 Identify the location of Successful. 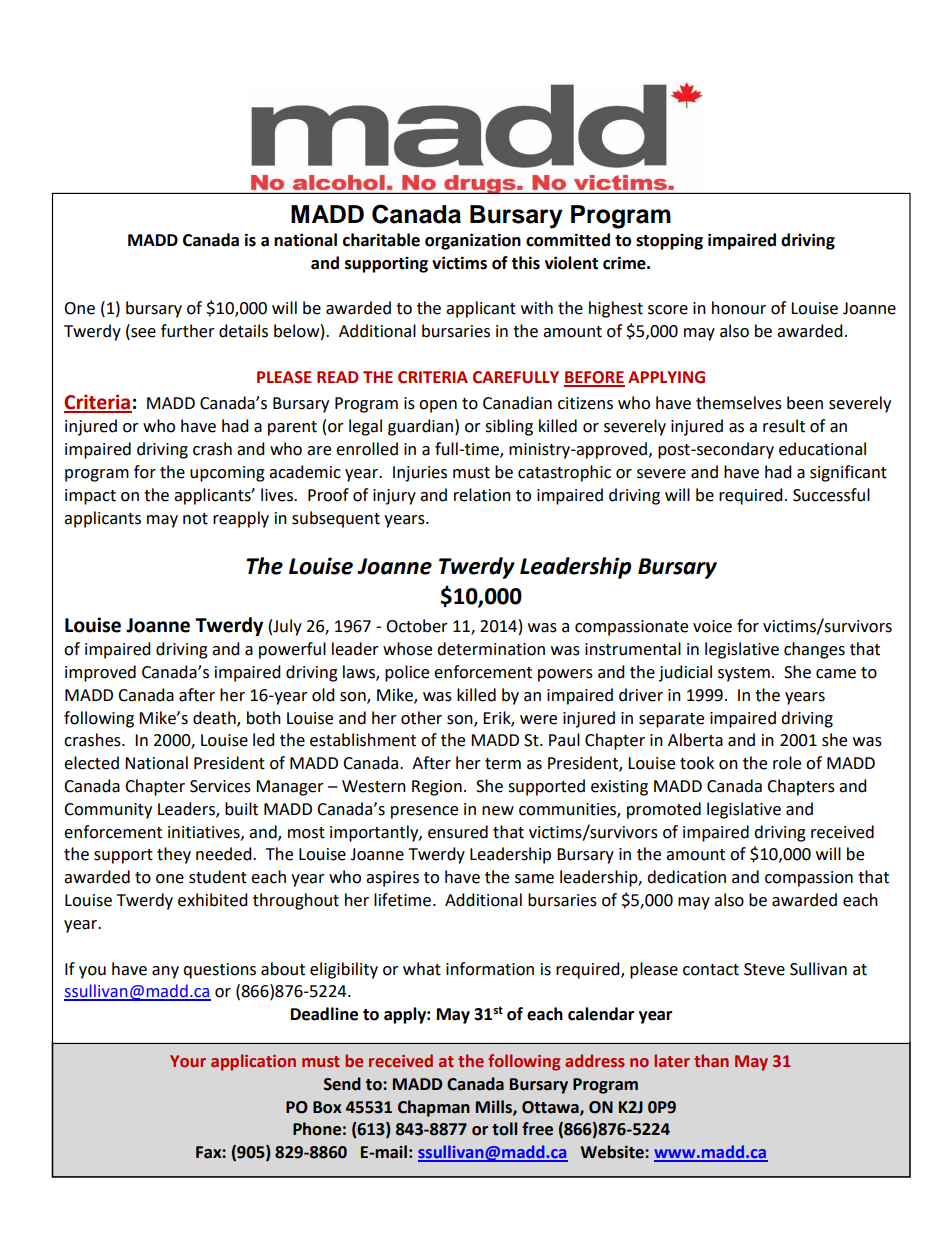
(831, 495).
